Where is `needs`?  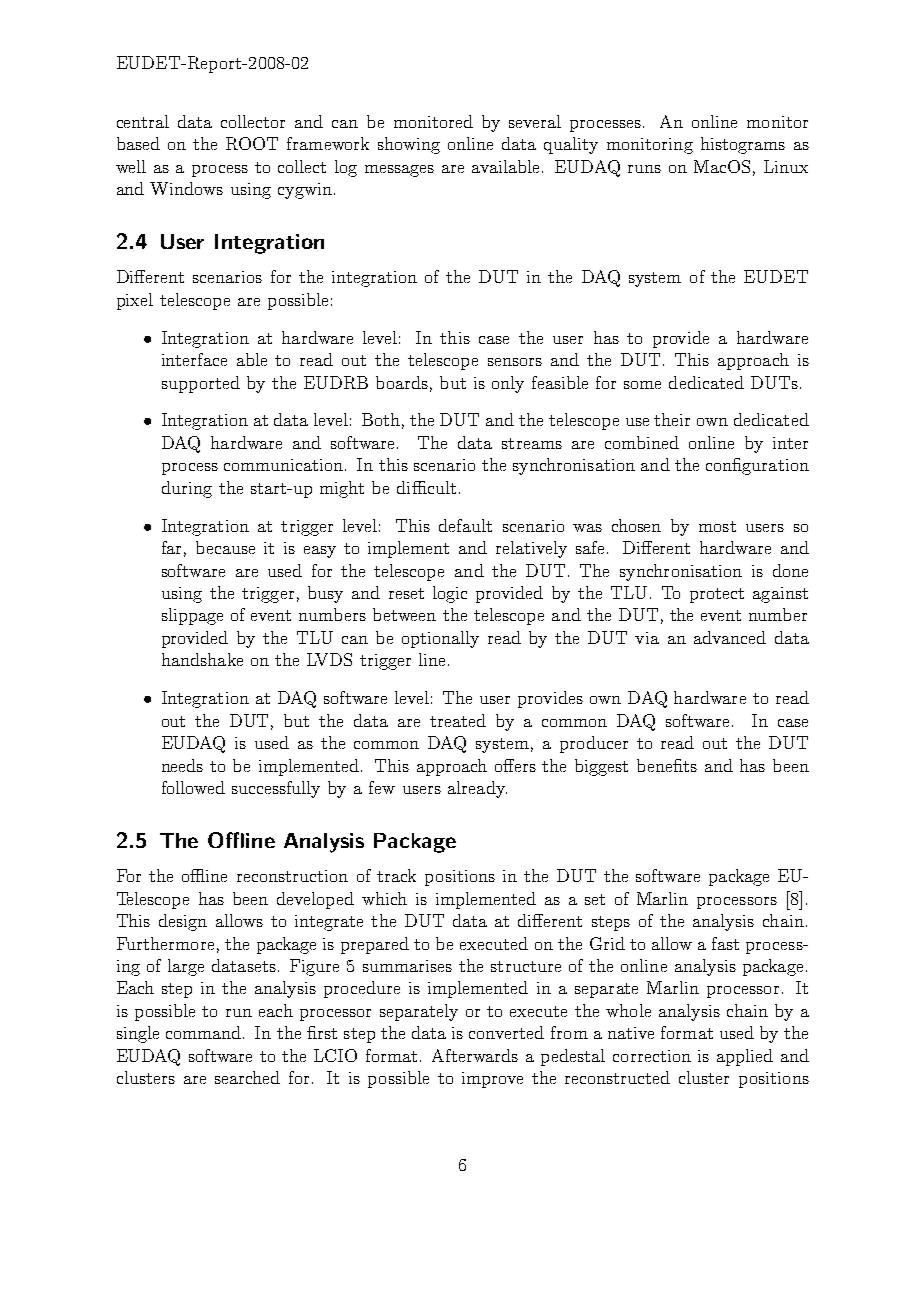
needs is located at coordinates (182, 765).
